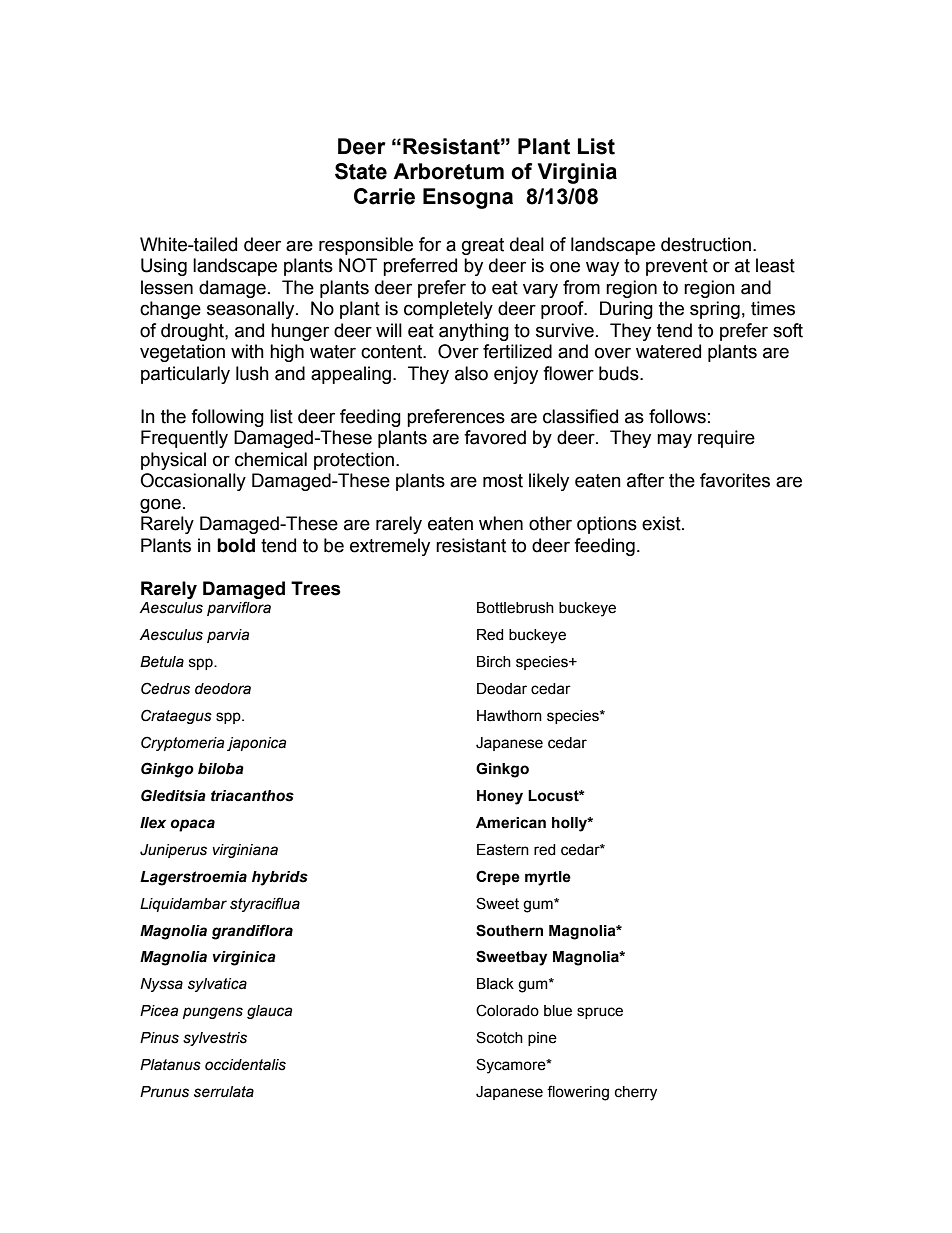  I want to click on Using, so click(164, 267).
